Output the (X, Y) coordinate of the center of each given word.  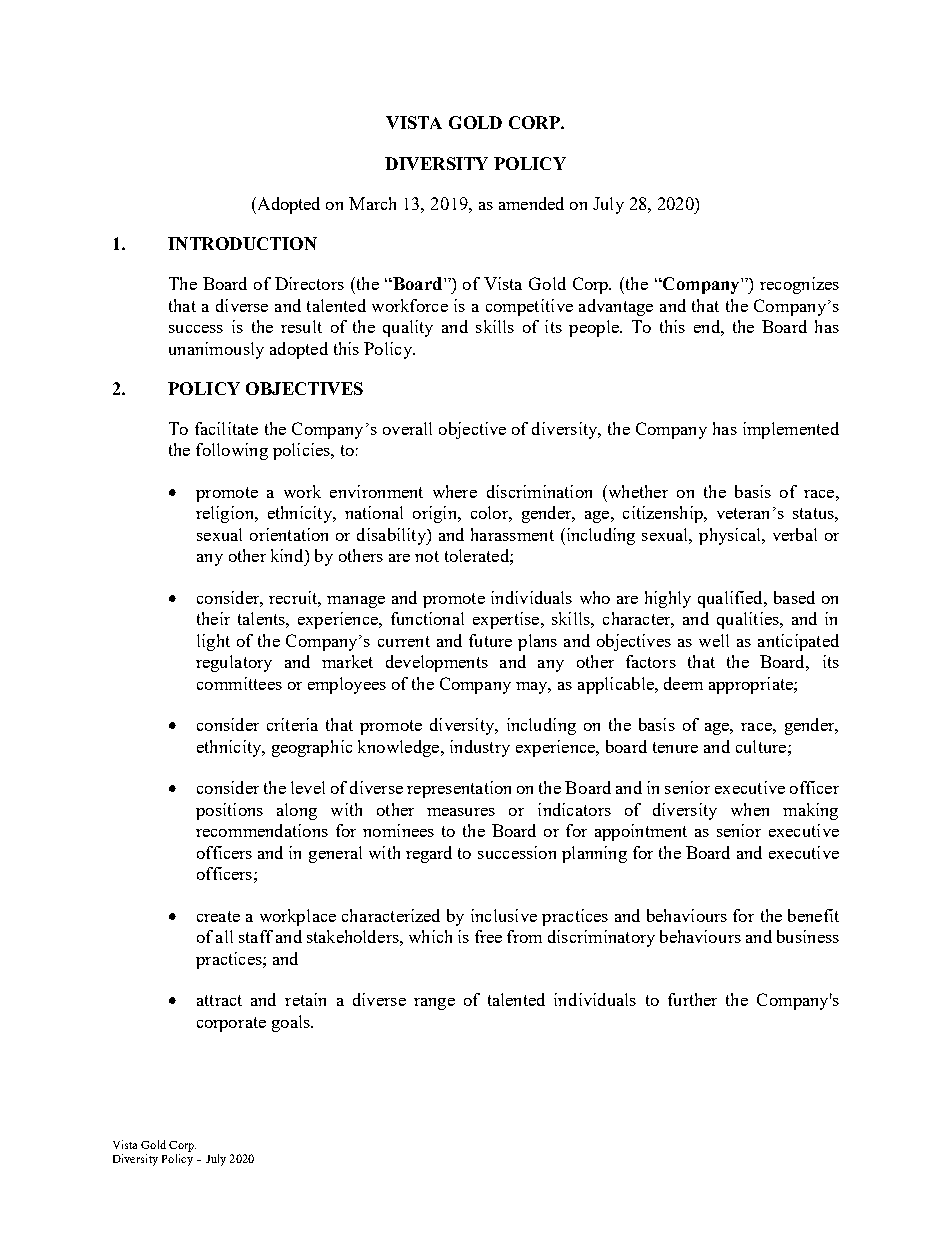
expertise (506, 620)
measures (461, 812)
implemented (791, 430)
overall (407, 428)
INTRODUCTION (242, 243)
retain (305, 999)
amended (531, 203)
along (297, 811)
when (750, 809)
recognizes (799, 285)
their (213, 618)
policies (302, 451)
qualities (749, 620)
